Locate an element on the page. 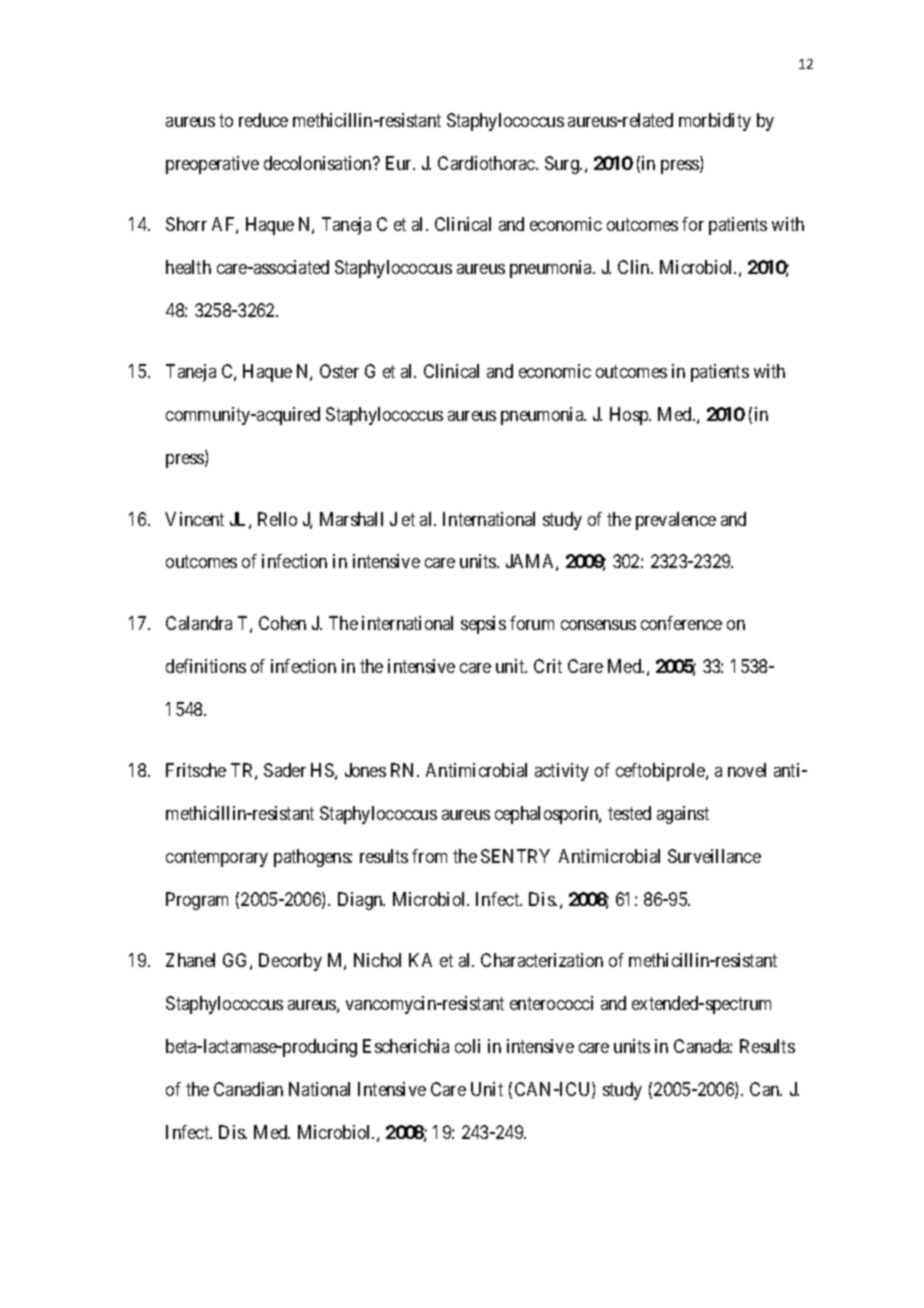 The image size is (924, 1308). activity is located at coordinates (562, 772).
